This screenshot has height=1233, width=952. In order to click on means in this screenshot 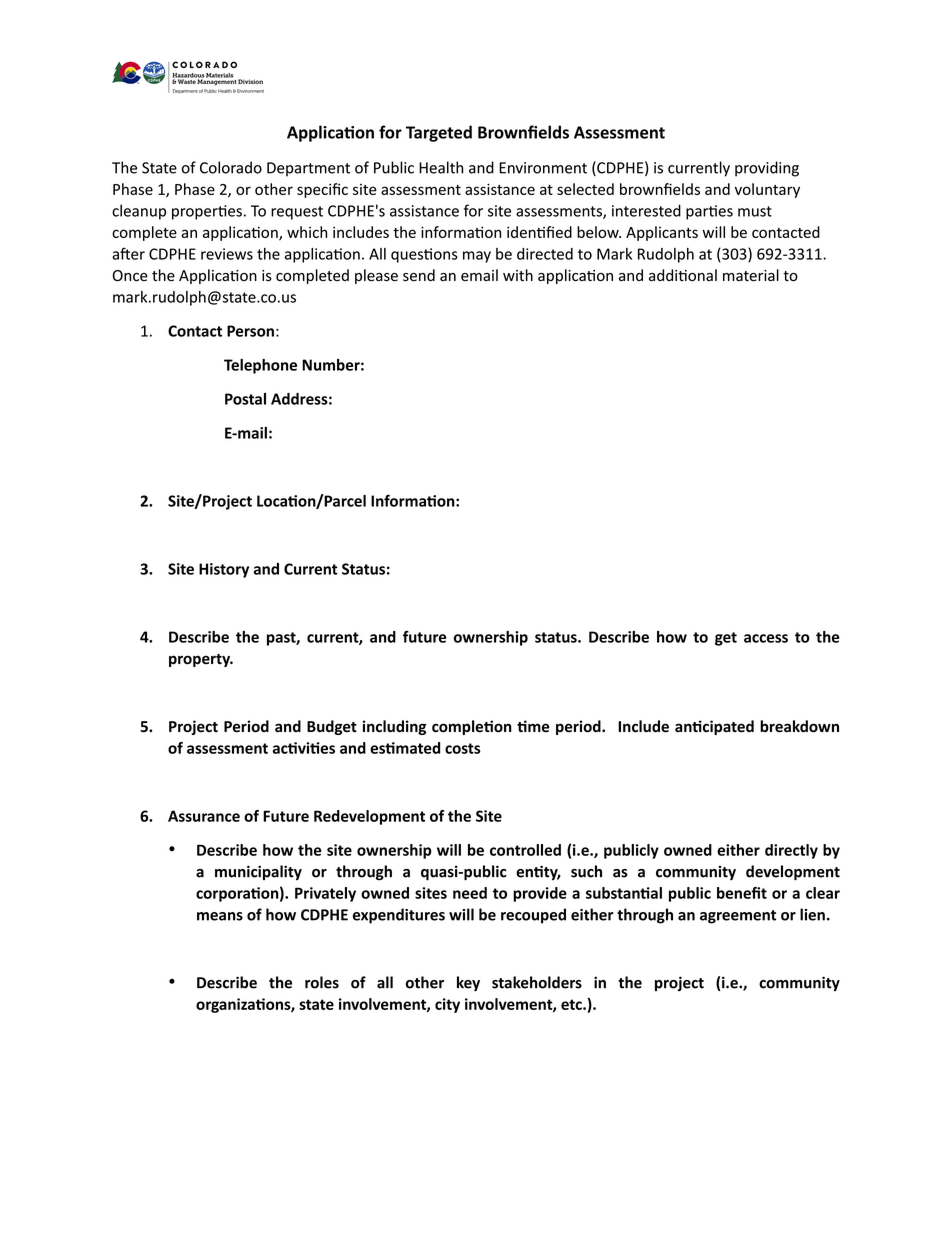, I will do `click(220, 916)`.
